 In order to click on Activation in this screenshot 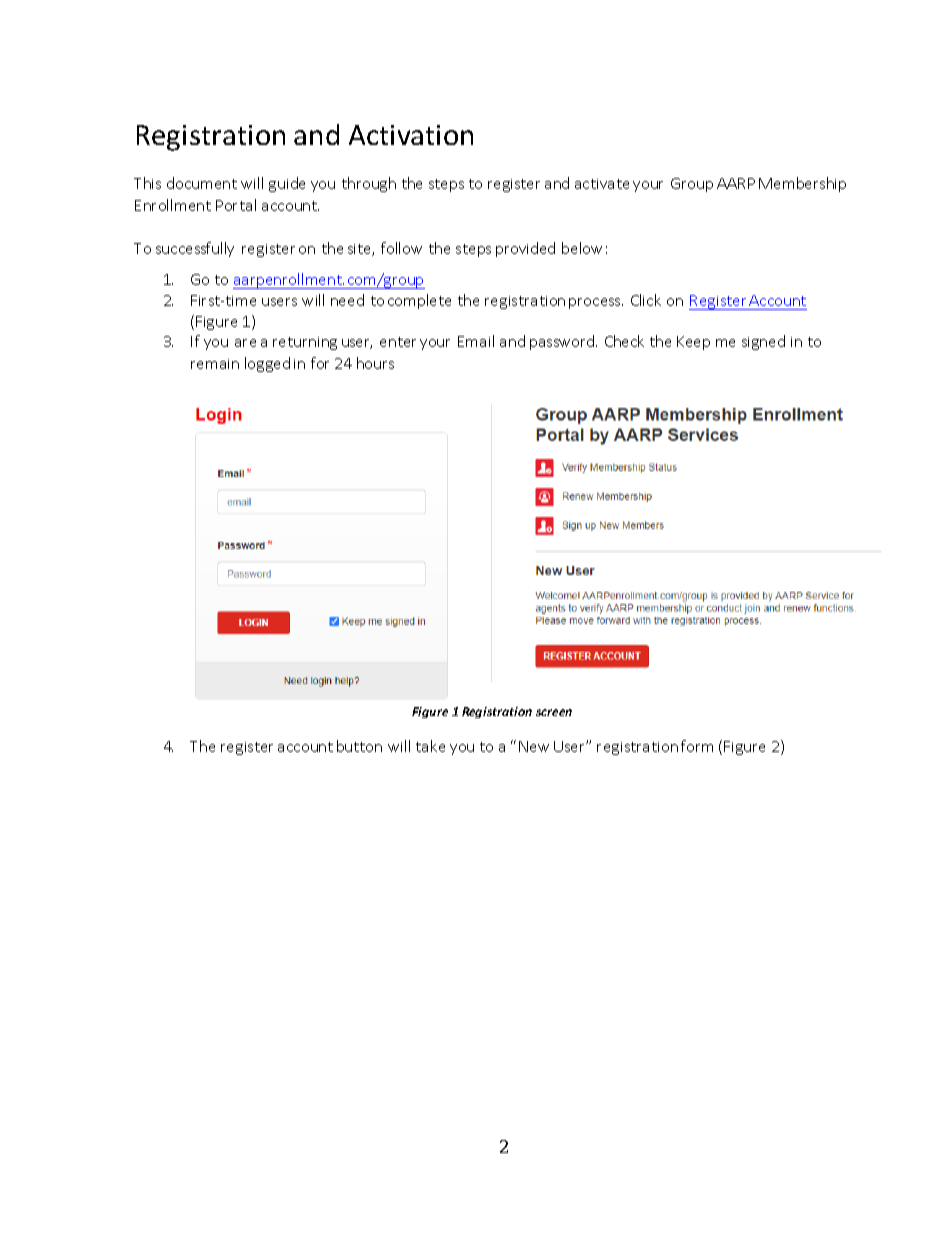, I will do `click(411, 135)`.
